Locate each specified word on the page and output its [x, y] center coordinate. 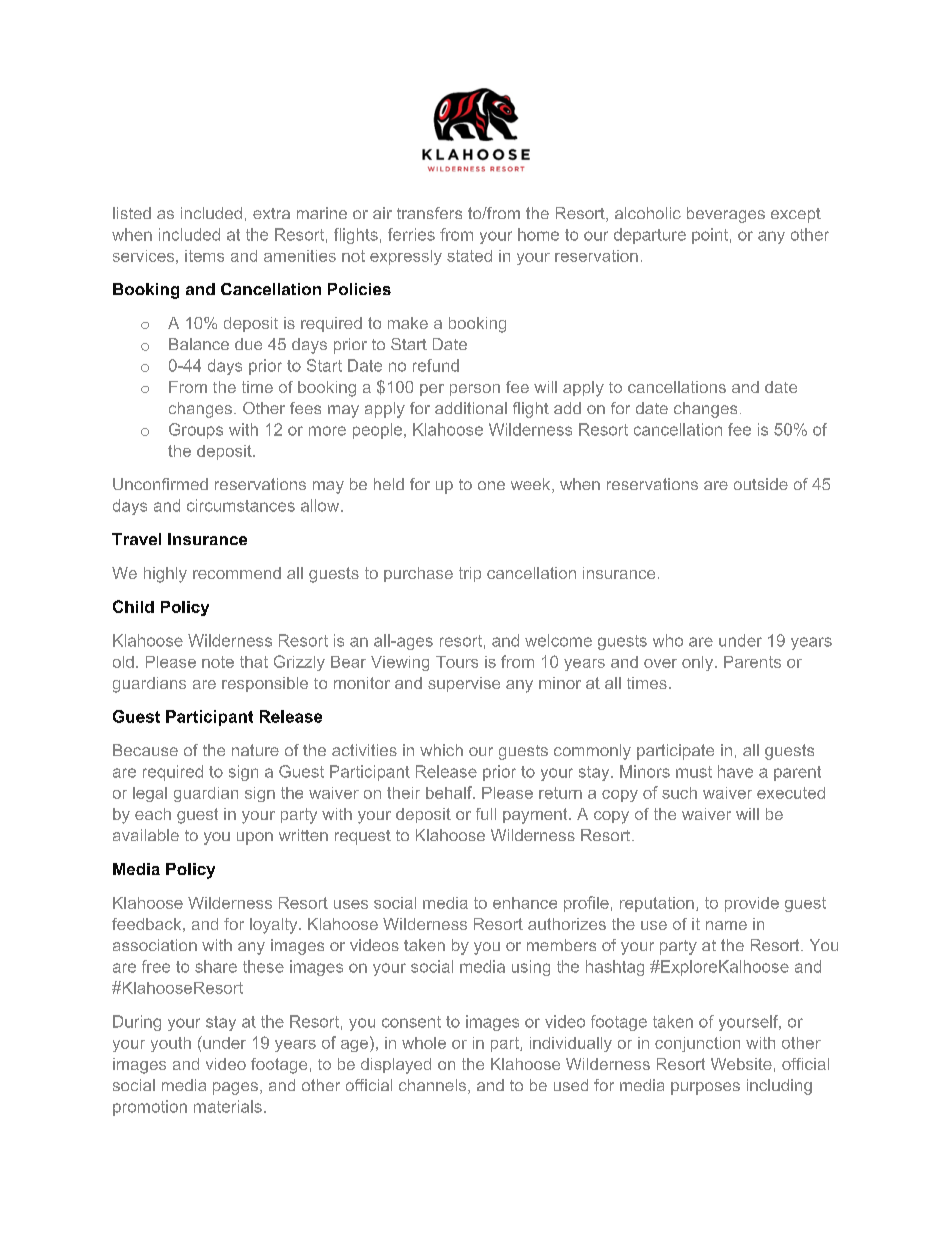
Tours [457, 662]
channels [434, 1086]
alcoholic [648, 213]
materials [228, 1106]
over [660, 663]
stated [469, 256]
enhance [525, 903]
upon [255, 838]
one [491, 485]
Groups [196, 431]
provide [752, 904]
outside [761, 484]
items [204, 256]
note [218, 662]
